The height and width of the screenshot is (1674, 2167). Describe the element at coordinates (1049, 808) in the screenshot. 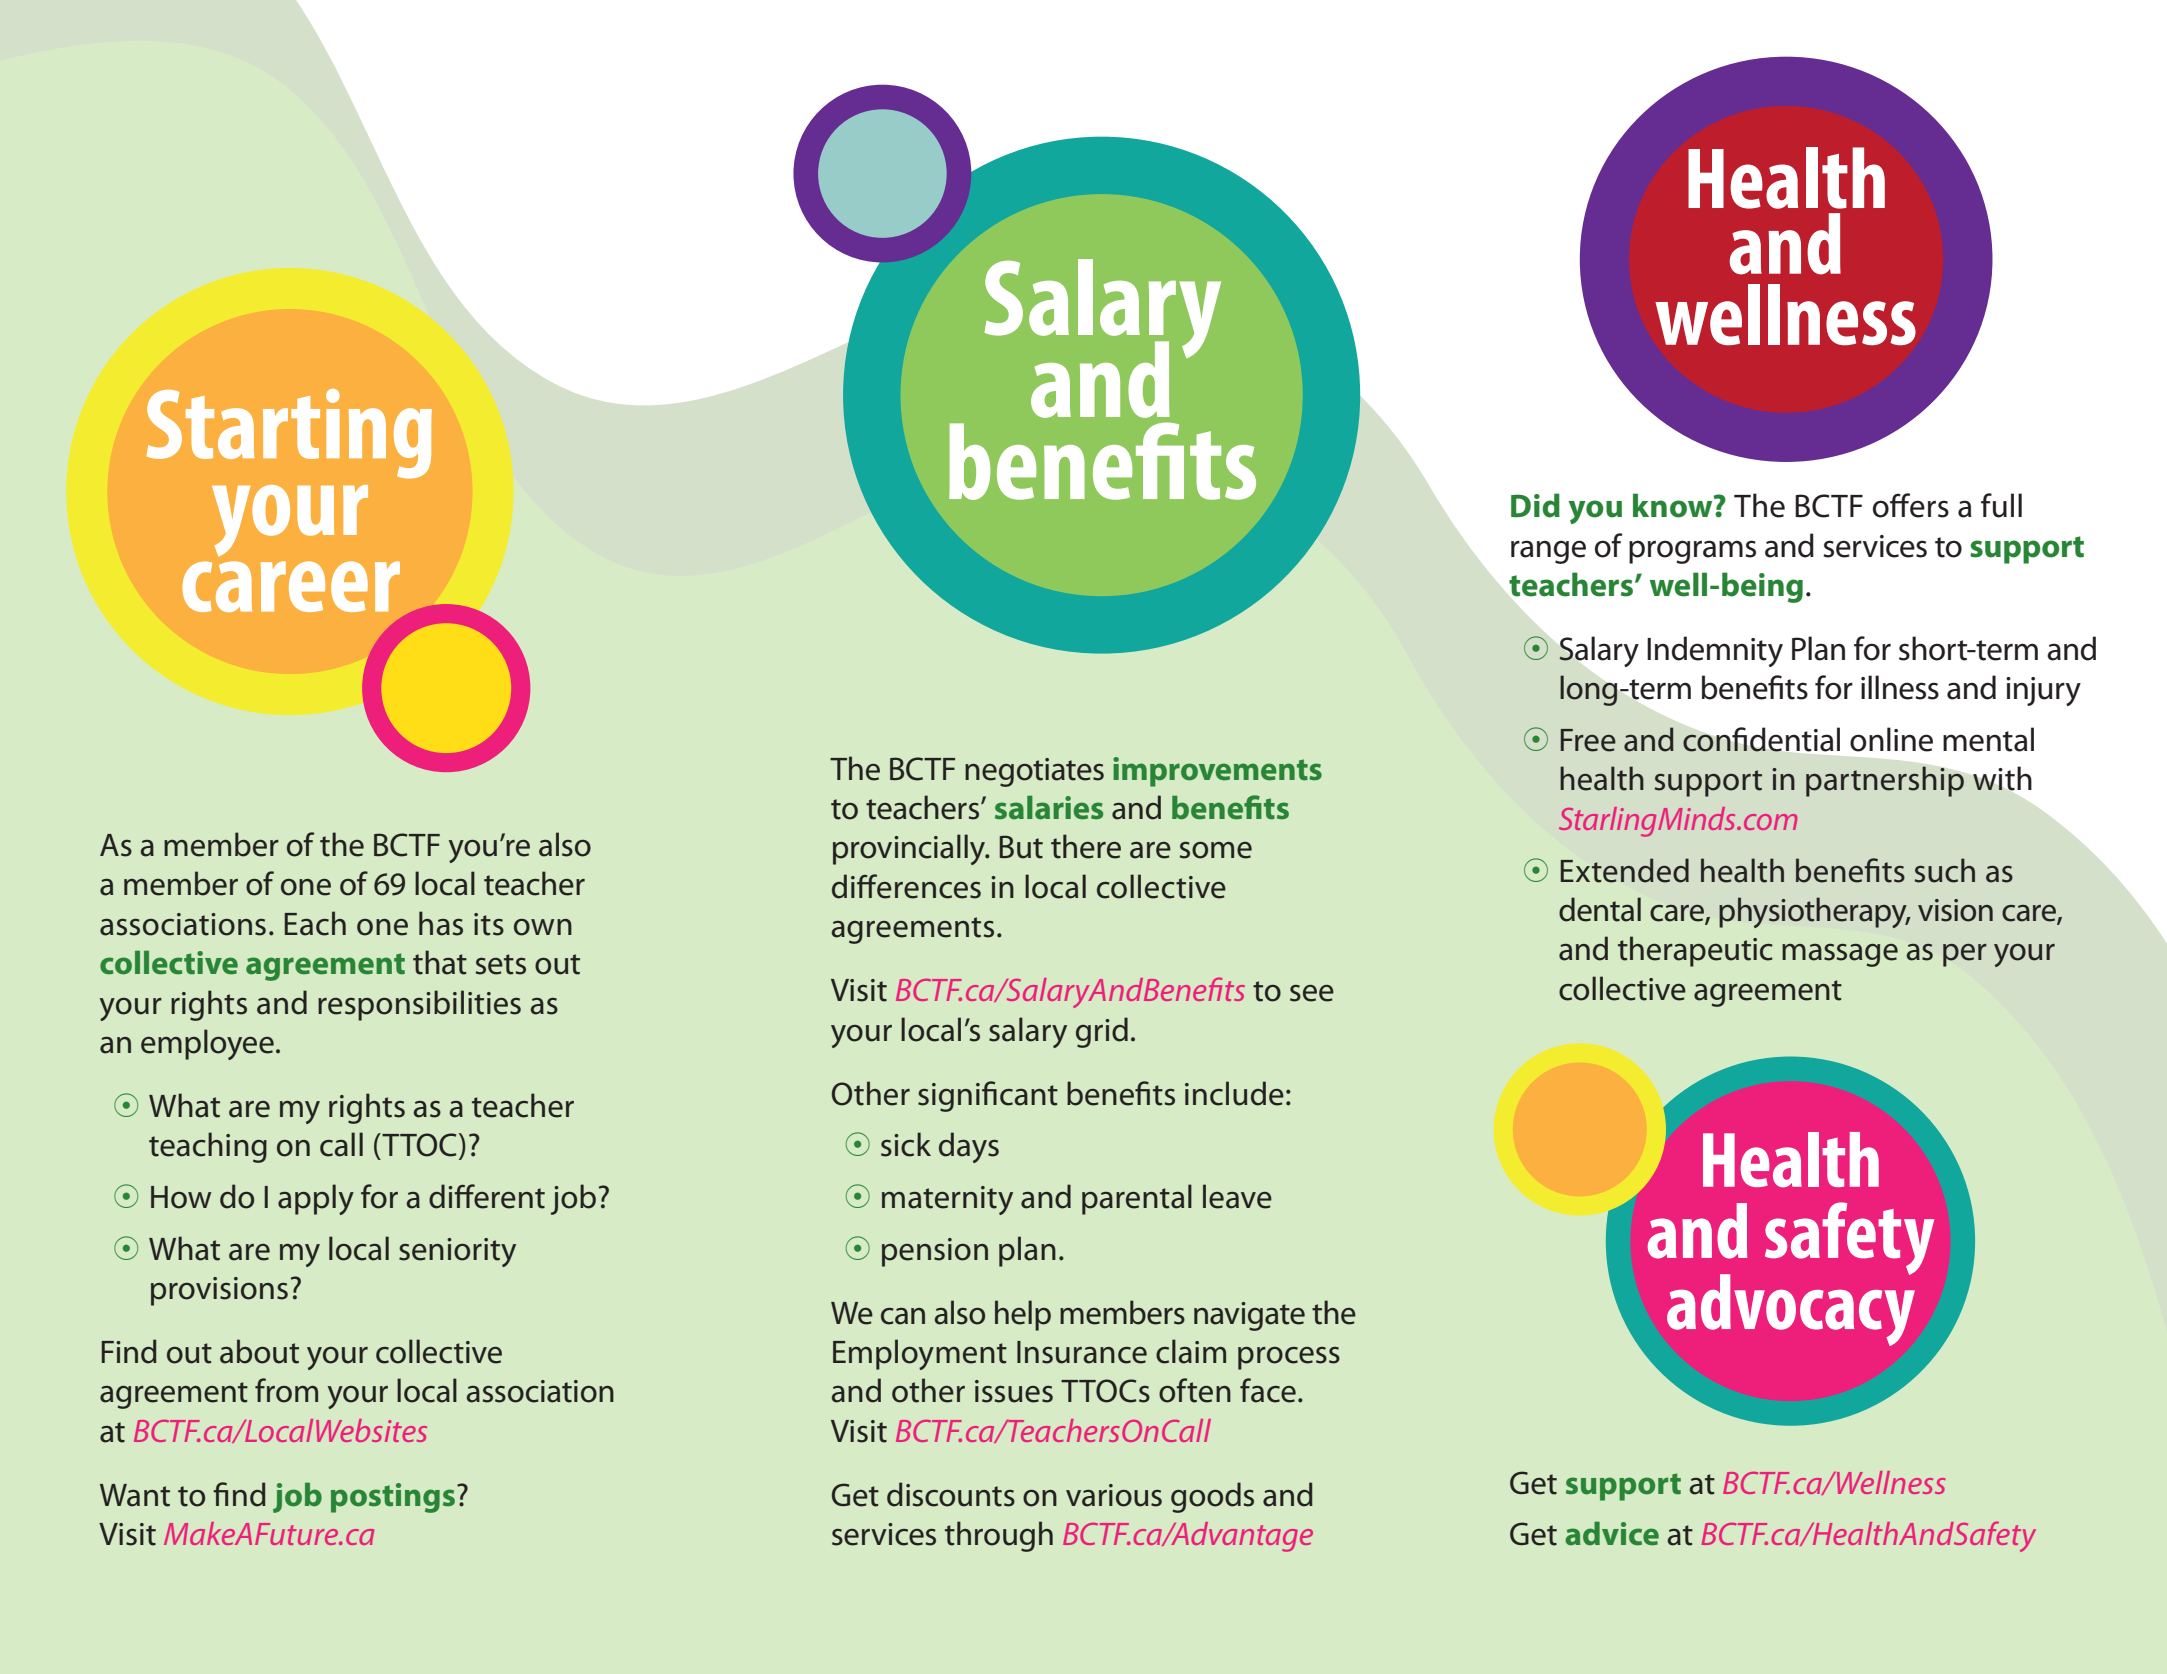

I see `salaries` at that location.
